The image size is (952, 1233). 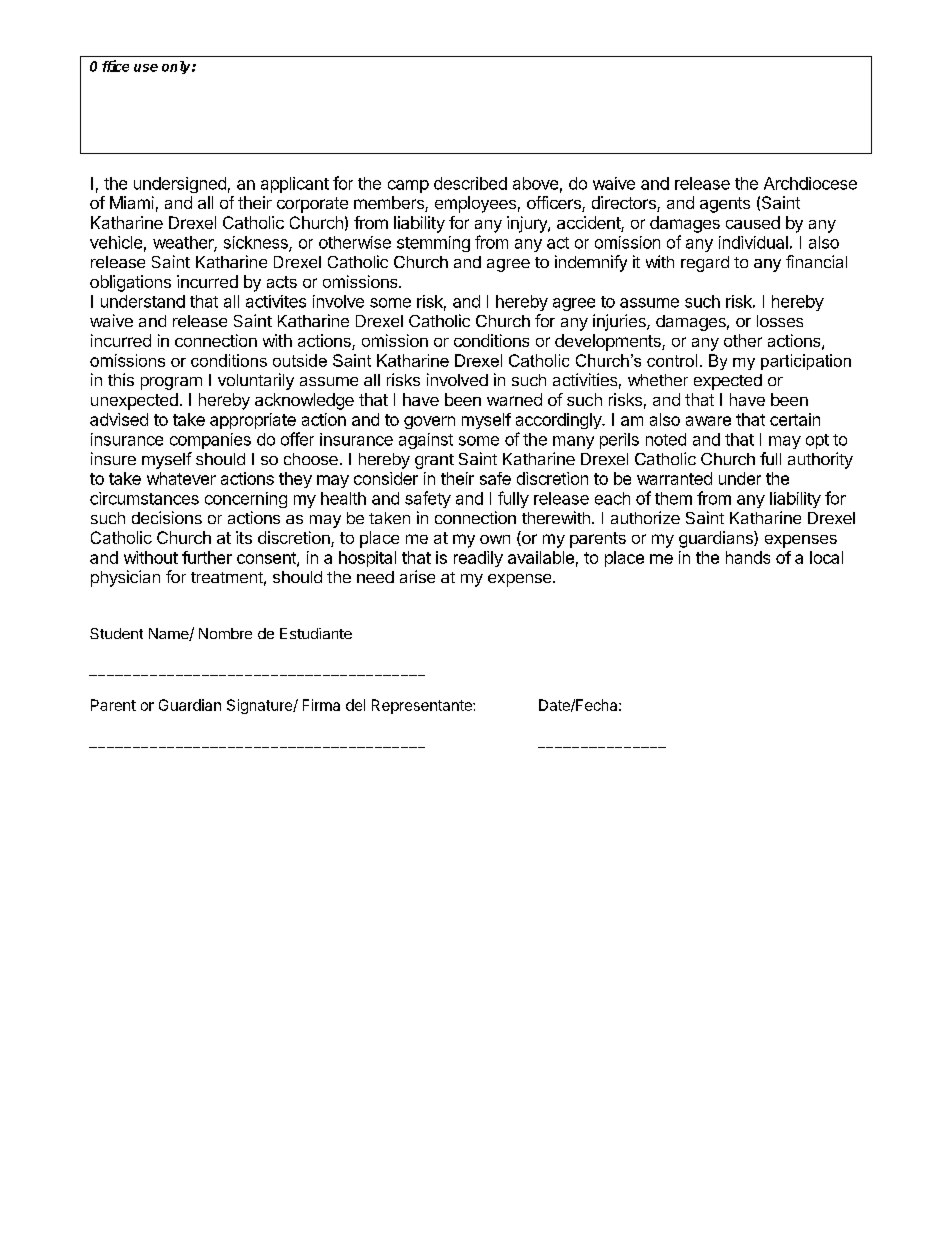 I want to click on own, so click(x=495, y=539).
